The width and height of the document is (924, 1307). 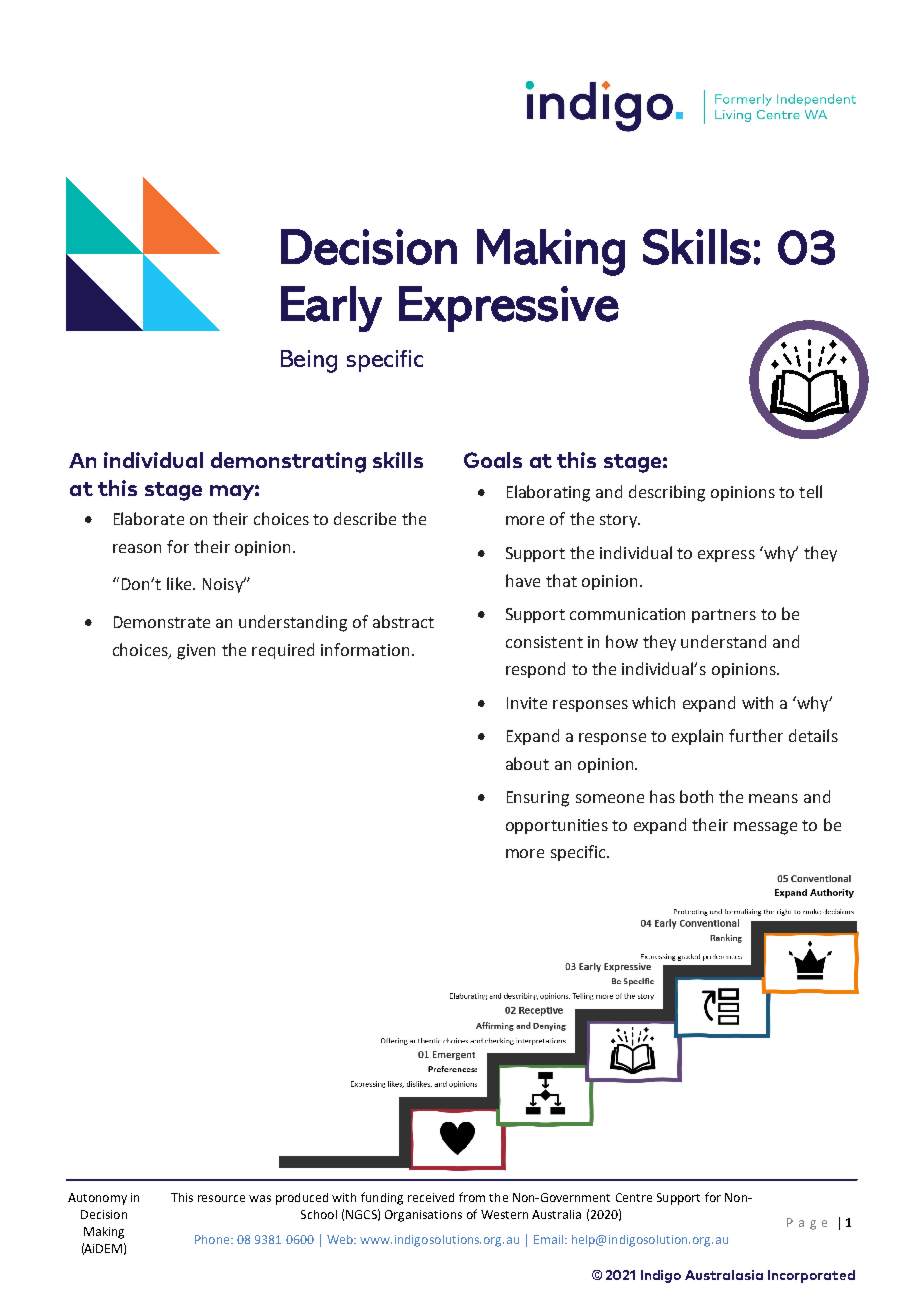 What do you see at coordinates (213, 1239) in the document?
I see `Phone` at bounding box center [213, 1239].
